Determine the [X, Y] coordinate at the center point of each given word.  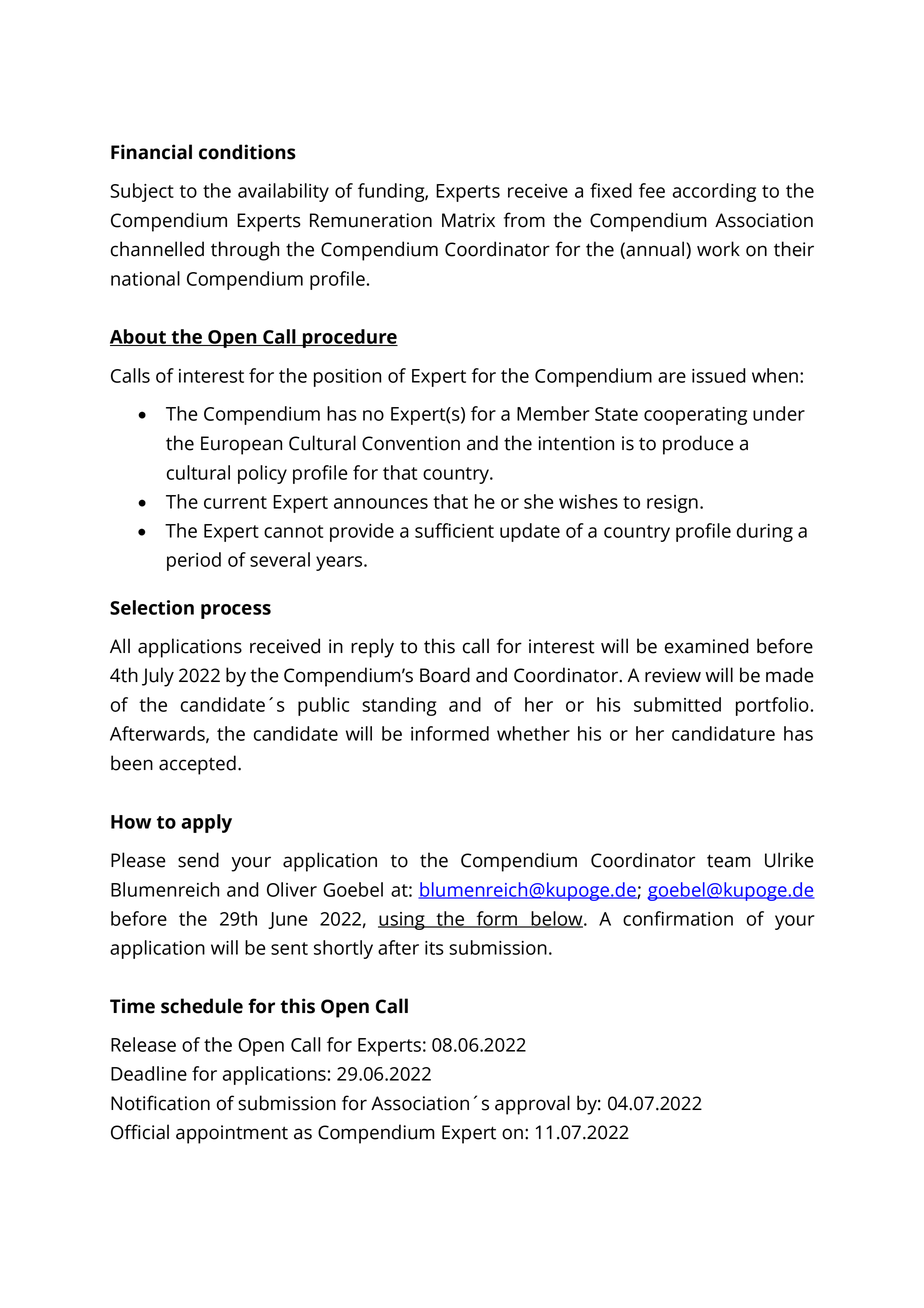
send [198, 860]
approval [532, 1105]
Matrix [468, 220]
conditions [247, 152]
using [402, 921]
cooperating [695, 416]
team [729, 861]
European [241, 445]
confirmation [678, 918]
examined [707, 646]
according [714, 192]
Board [445, 675]
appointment [232, 1134]
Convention [411, 443]
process [236, 611]
